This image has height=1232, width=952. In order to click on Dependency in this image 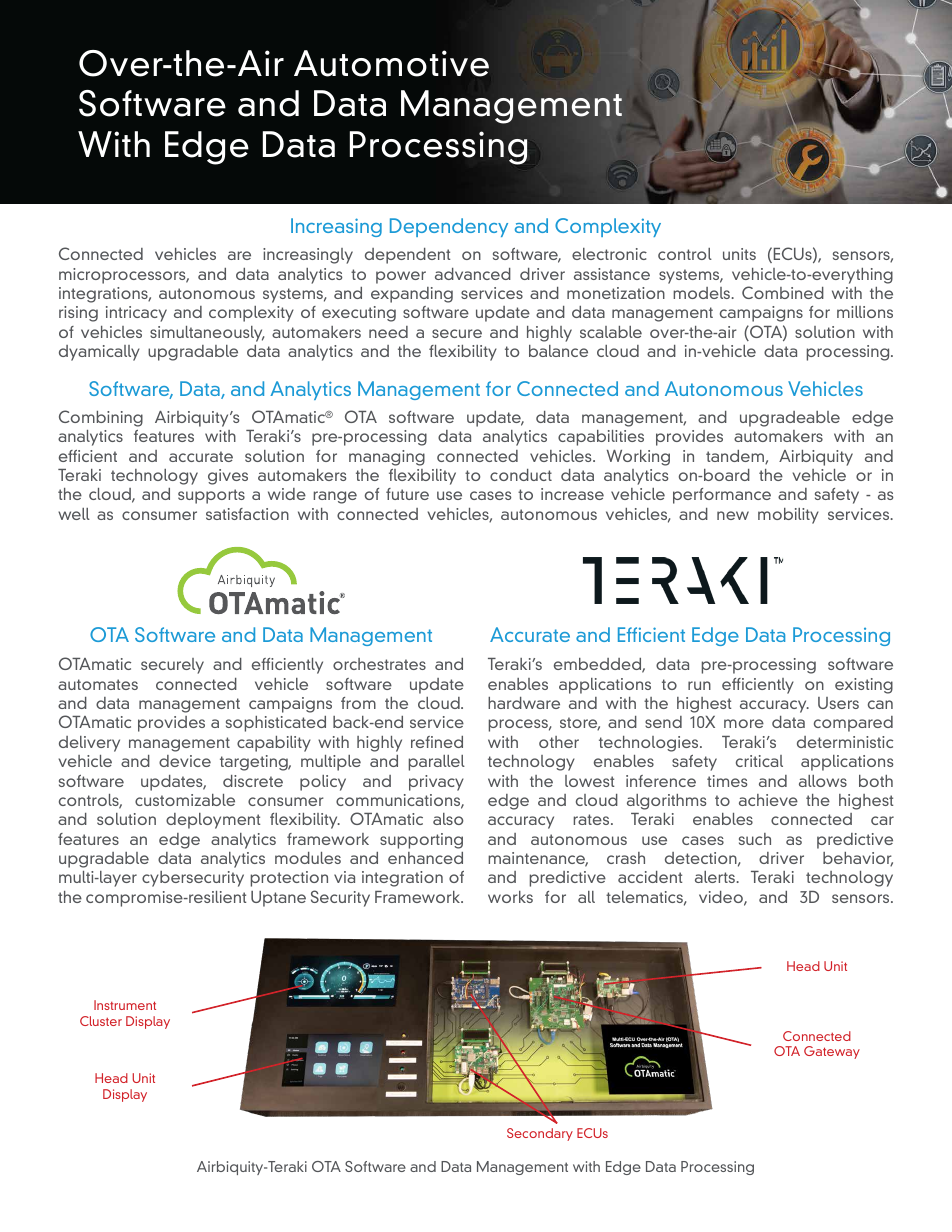, I will do `click(449, 227)`.
